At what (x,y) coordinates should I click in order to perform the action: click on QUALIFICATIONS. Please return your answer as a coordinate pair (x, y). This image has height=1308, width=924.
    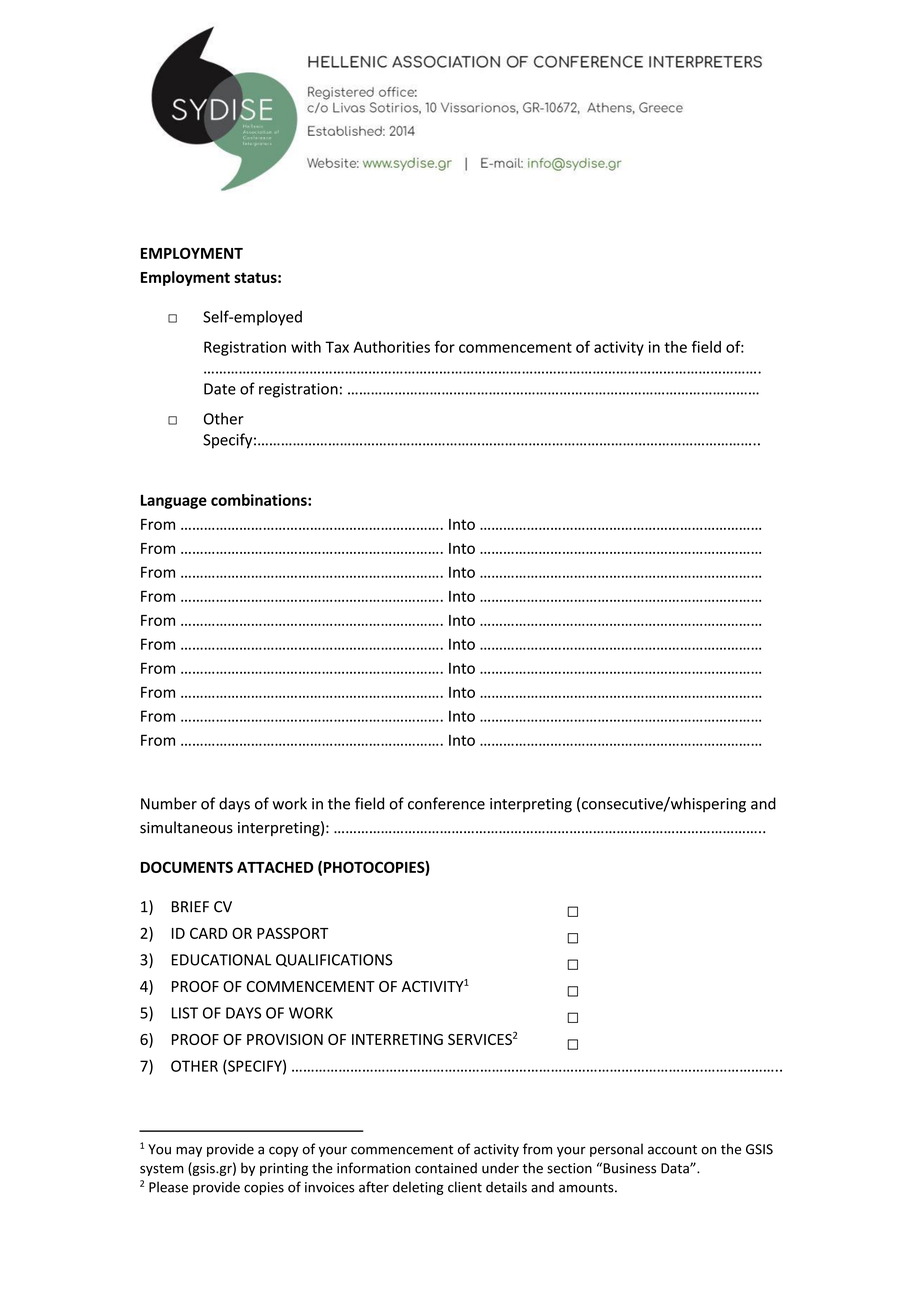
    Looking at the image, I should click on (334, 960).
